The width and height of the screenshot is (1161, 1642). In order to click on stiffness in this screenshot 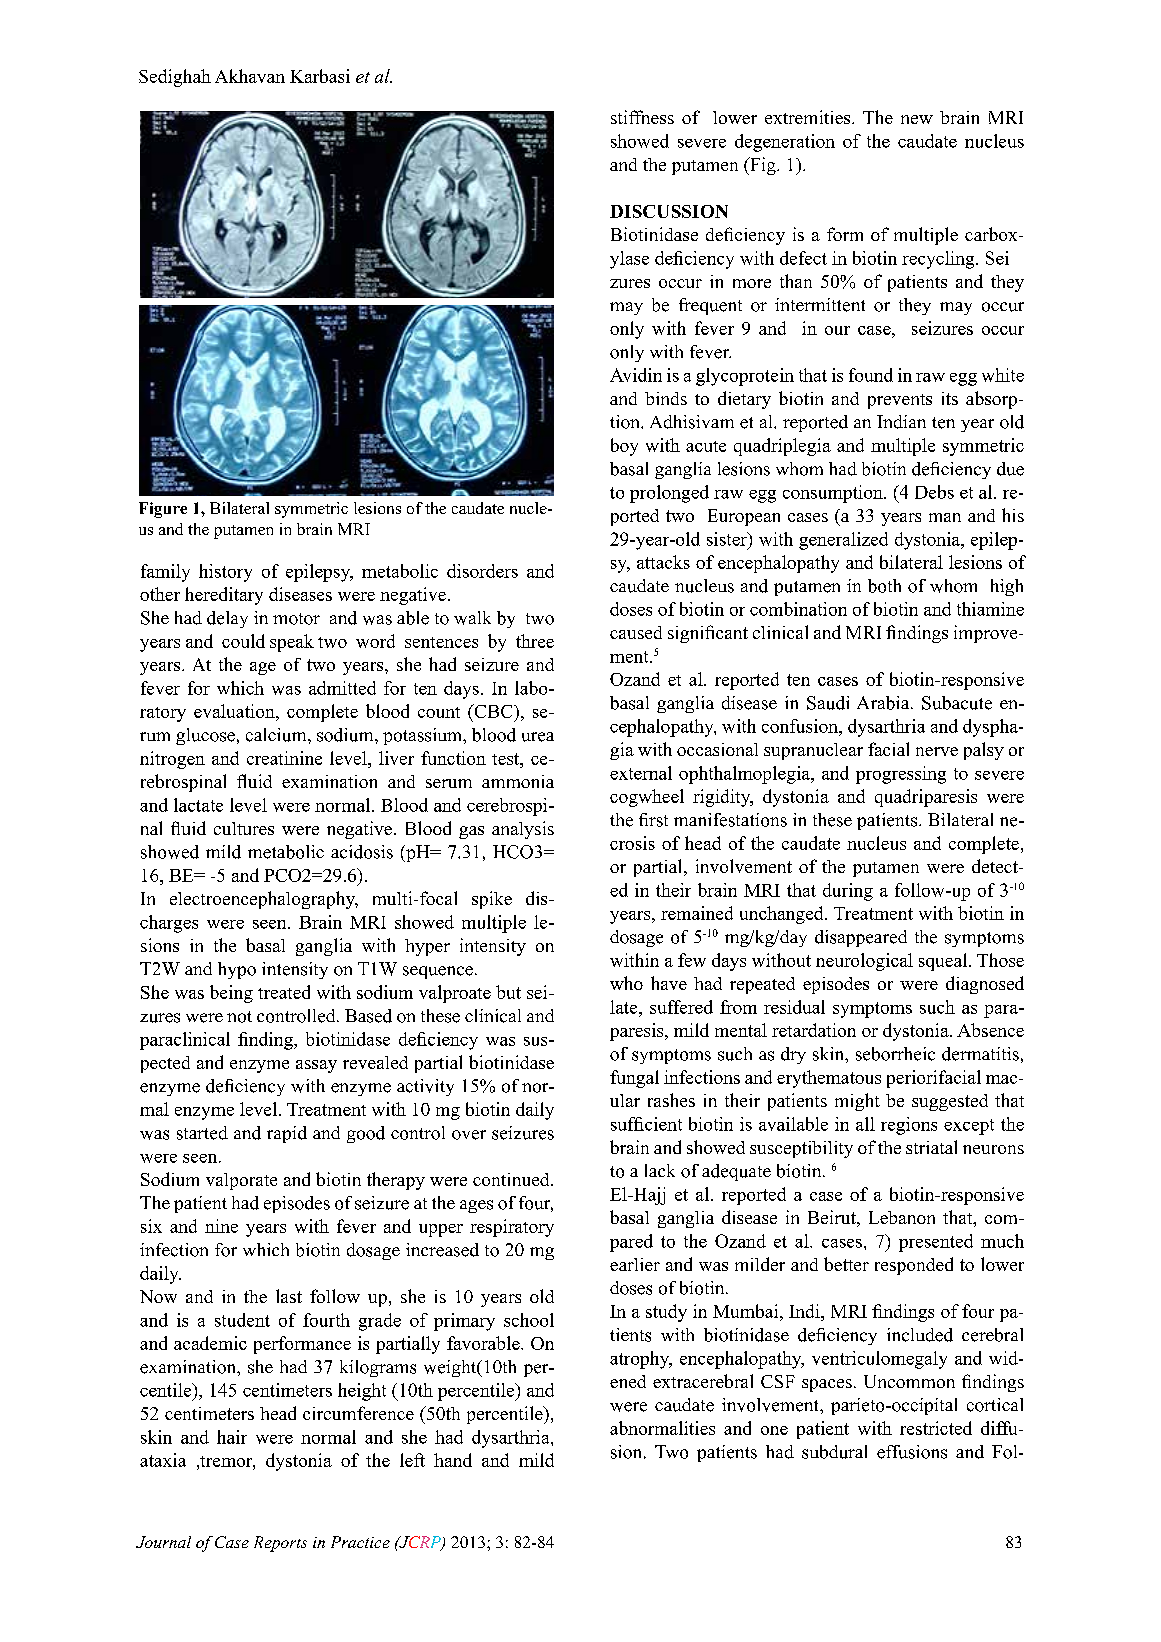, I will do `click(642, 117)`.
